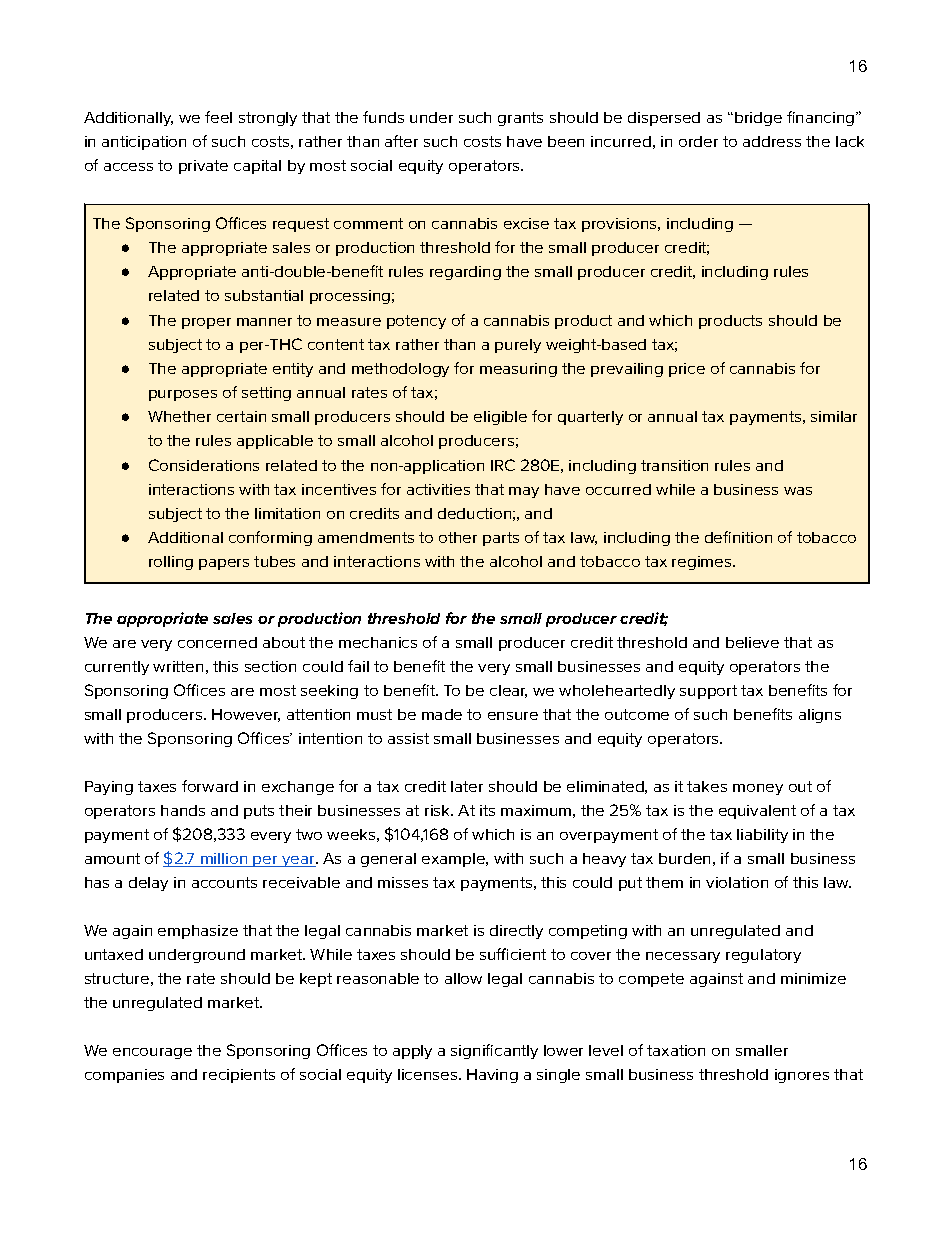  Describe the element at coordinates (737, 882) in the screenshot. I see `violation` at that location.
